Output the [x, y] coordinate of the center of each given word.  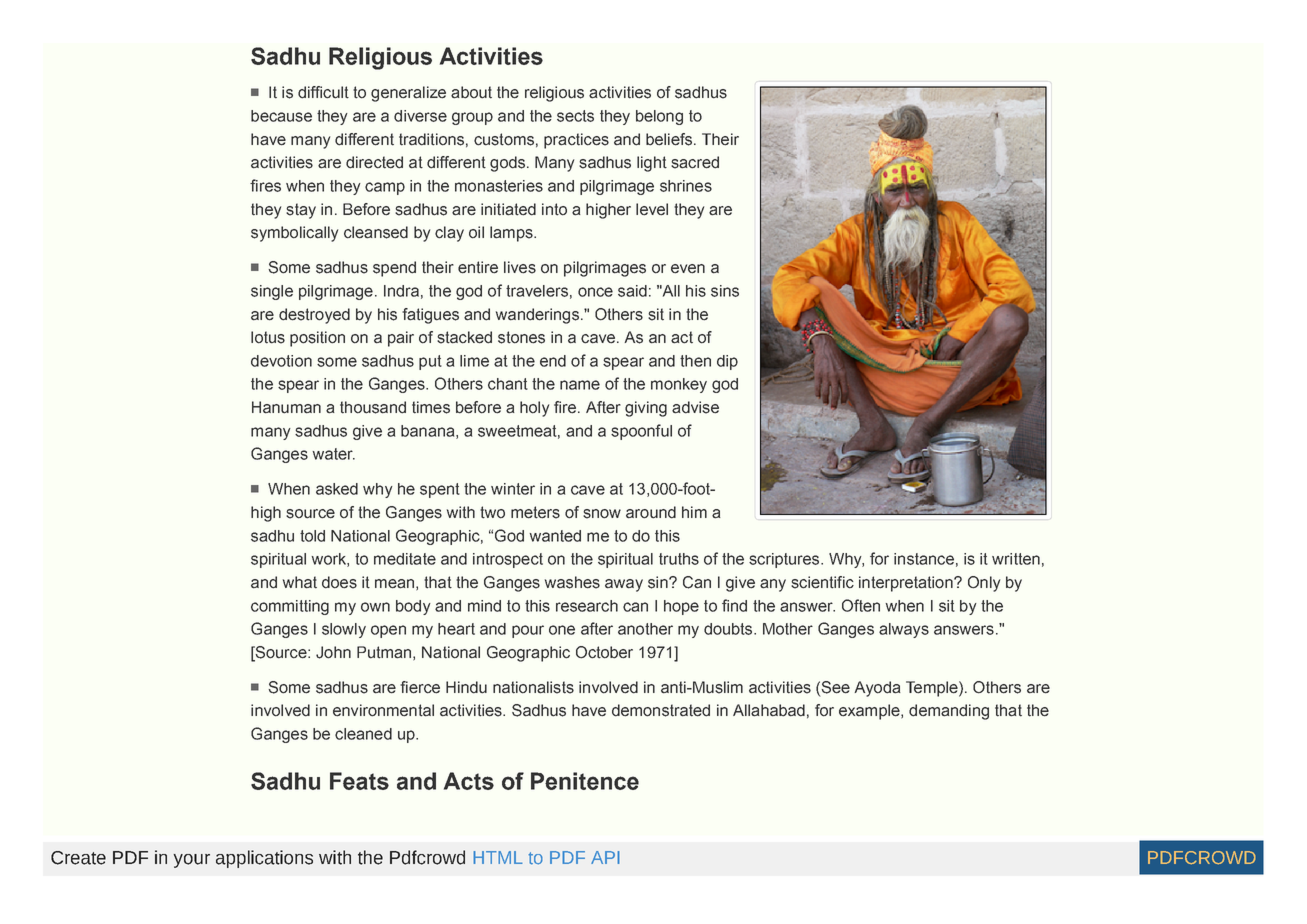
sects [575, 116]
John [333, 652]
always [904, 630]
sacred [695, 162]
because [281, 116]
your [192, 861]
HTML [498, 857]
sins [725, 291]
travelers [537, 291]
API [605, 857]
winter [513, 489]
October [604, 652]
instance [924, 559]
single [272, 292]
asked [337, 489]
